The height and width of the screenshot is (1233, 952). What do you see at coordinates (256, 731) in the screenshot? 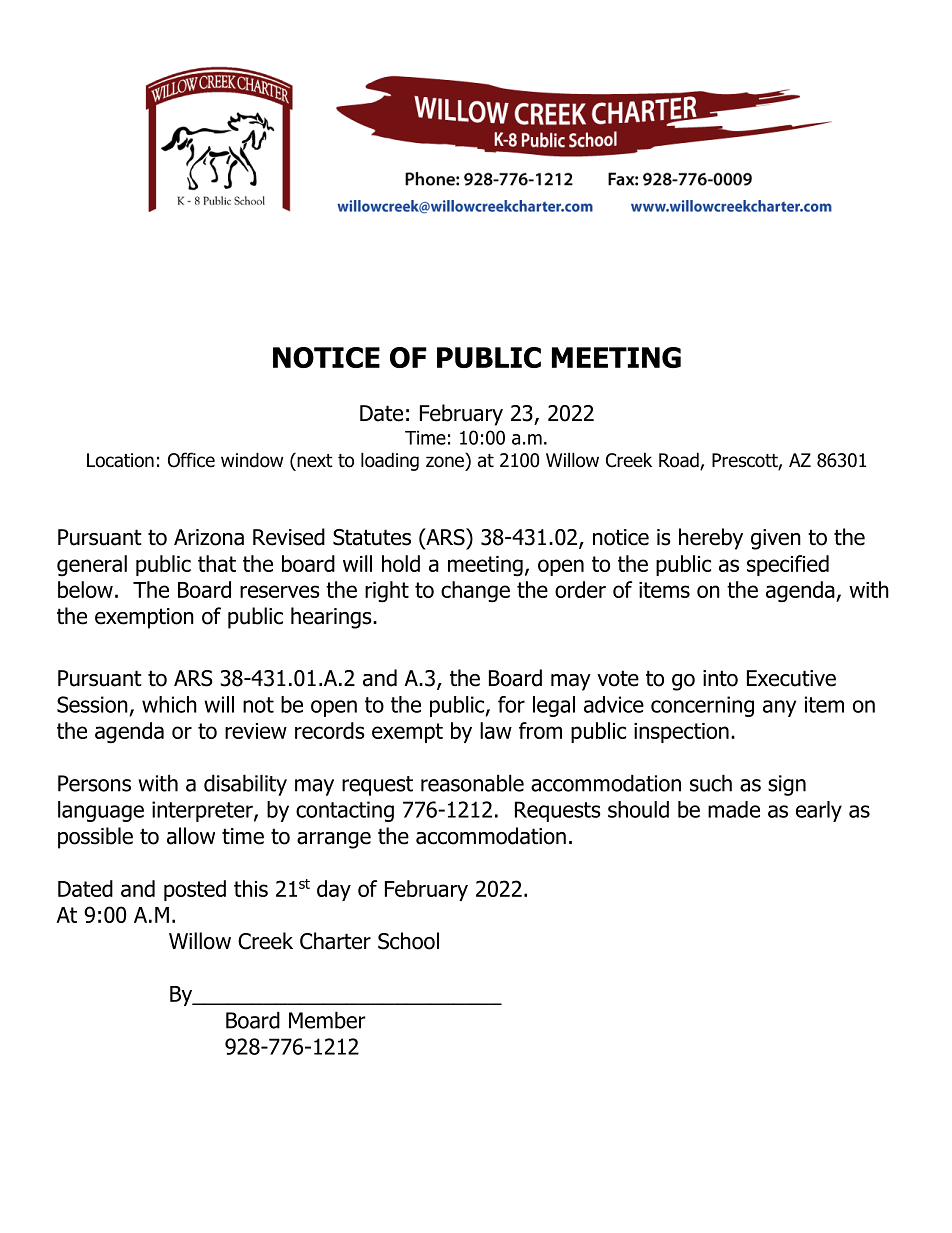
I see `review` at bounding box center [256, 731].
